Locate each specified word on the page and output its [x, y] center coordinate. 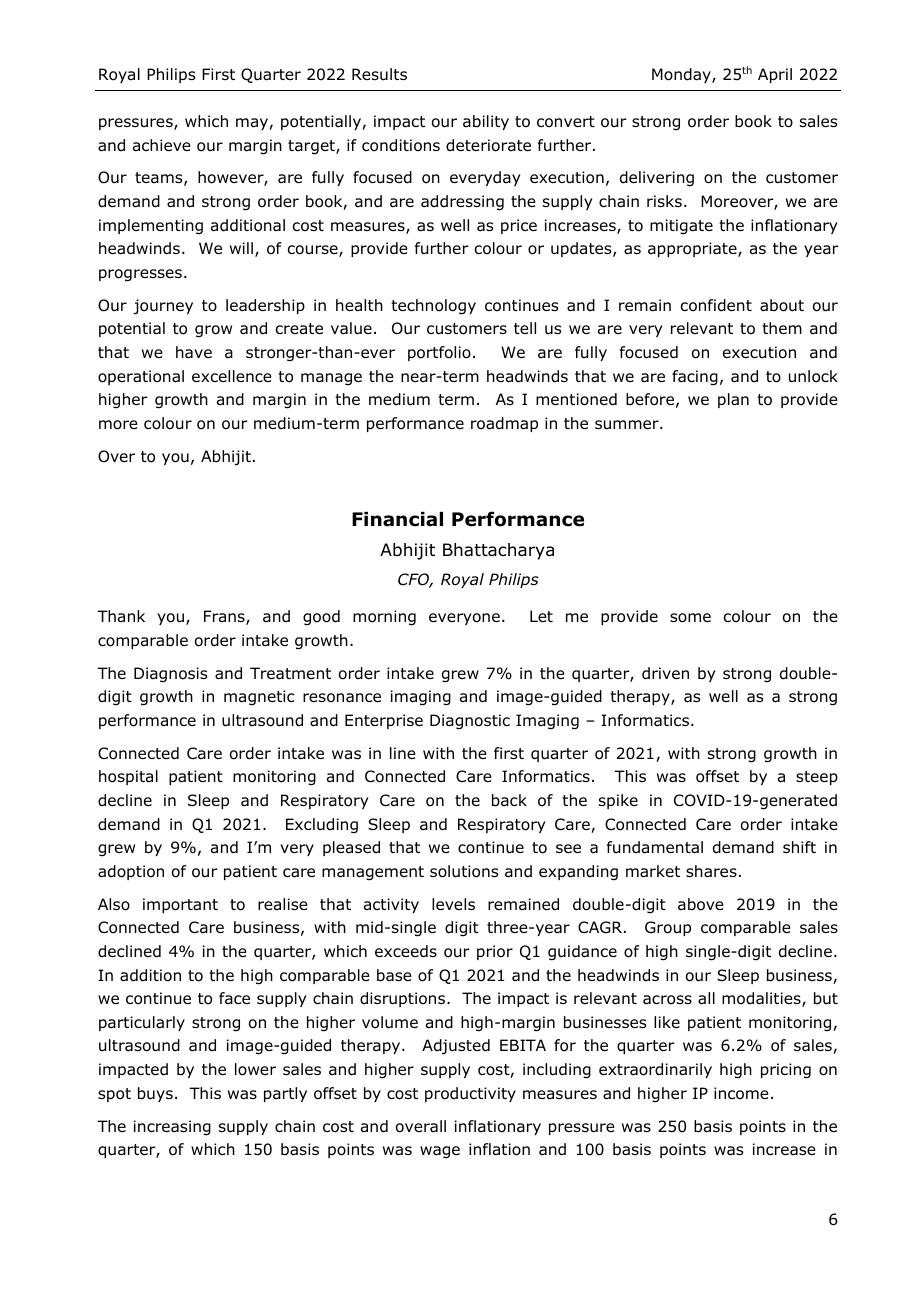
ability [486, 122]
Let [541, 616]
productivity [470, 1094]
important [180, 905]
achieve [162, 145]
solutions [464, 871]
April [775, 75]
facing [695, 378]
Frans [225, 617]
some [690, 618]
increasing [172, 1128]
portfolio [439, 353]
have [194, 352]
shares [711, 871]
